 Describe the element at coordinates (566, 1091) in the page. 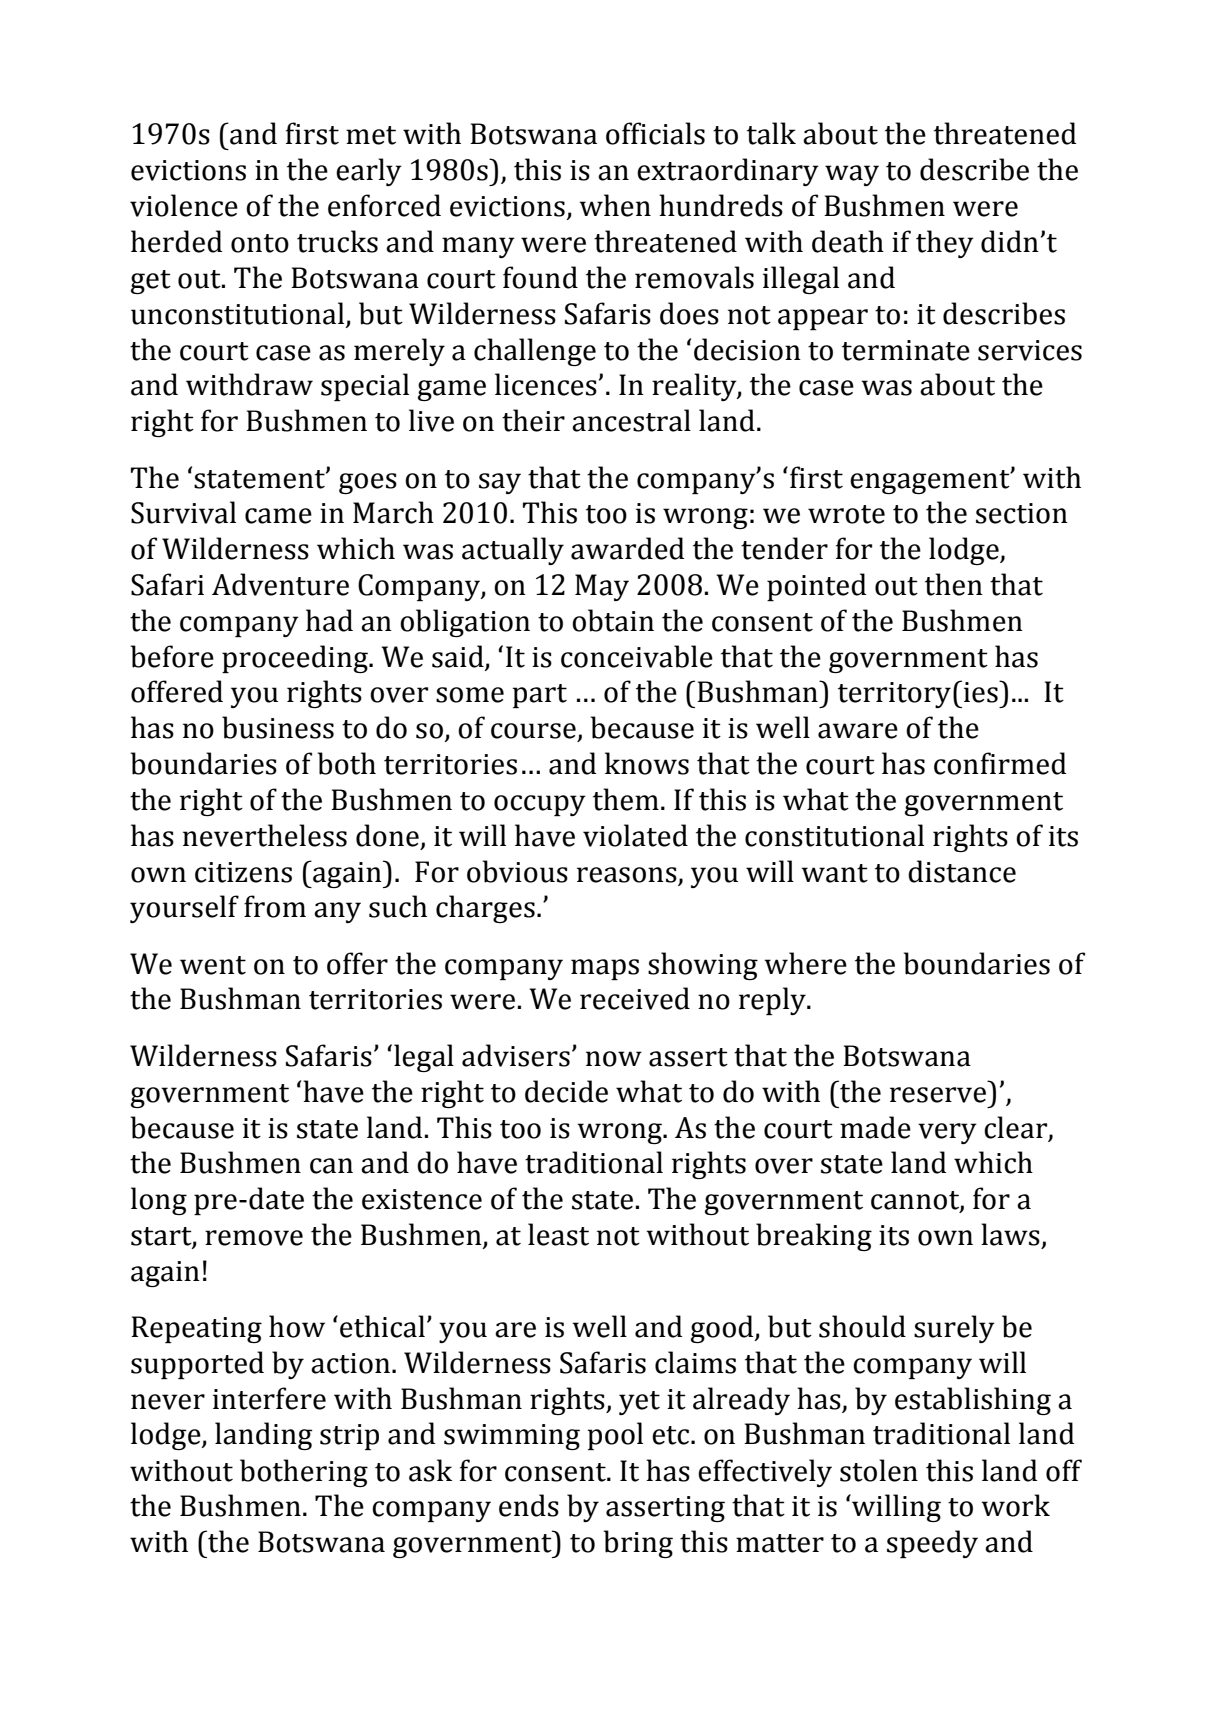

I see `decide` at that location.
